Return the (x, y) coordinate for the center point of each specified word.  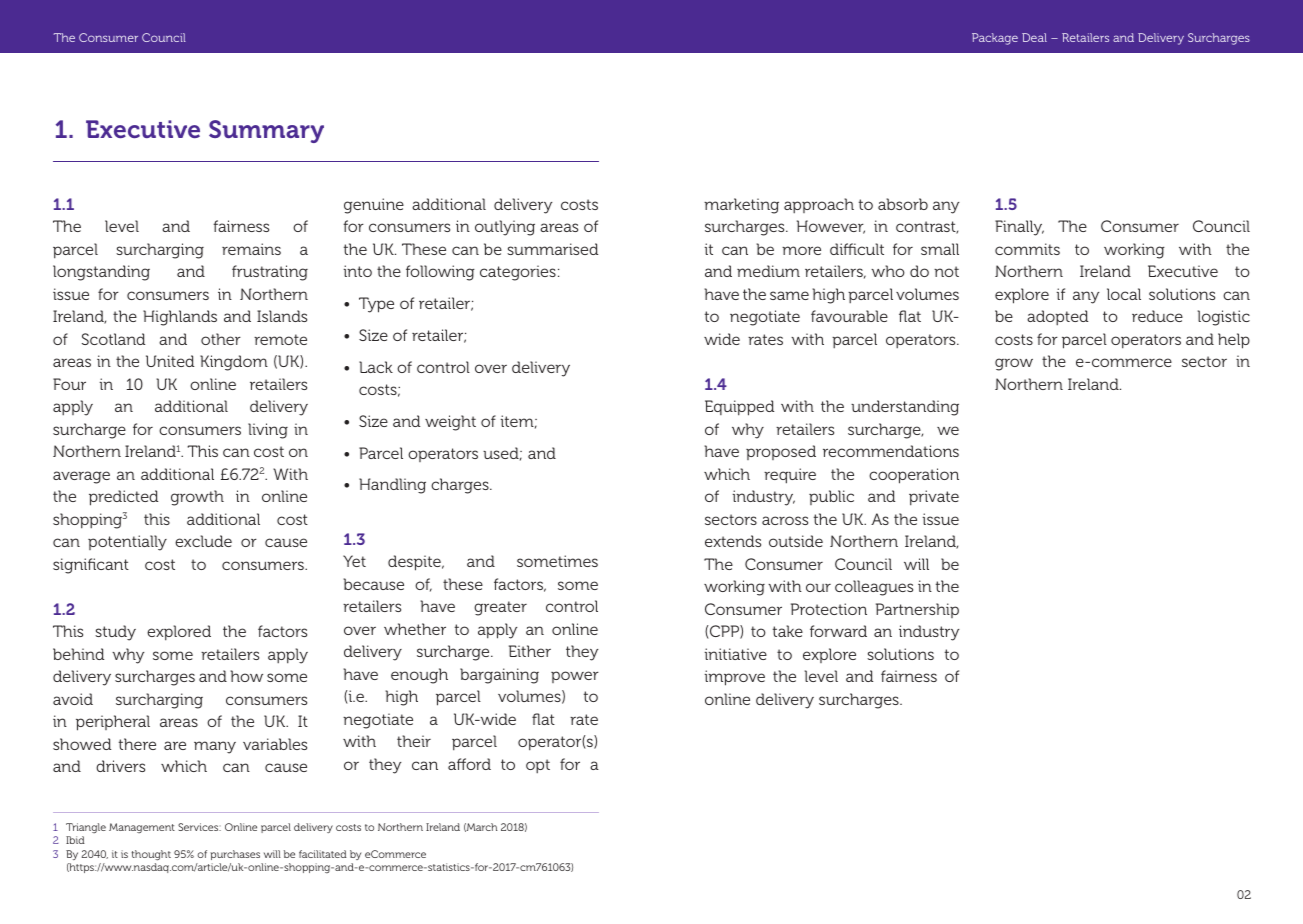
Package (995, 39)
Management (142, 828)
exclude (203, 541)
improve (735, 678)
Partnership (917, 610)
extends (733, 541)
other (221, 339)
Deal (1034, 37)
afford (469, 764)
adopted (1057, 317)
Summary (266, 131)
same (789, 295)
